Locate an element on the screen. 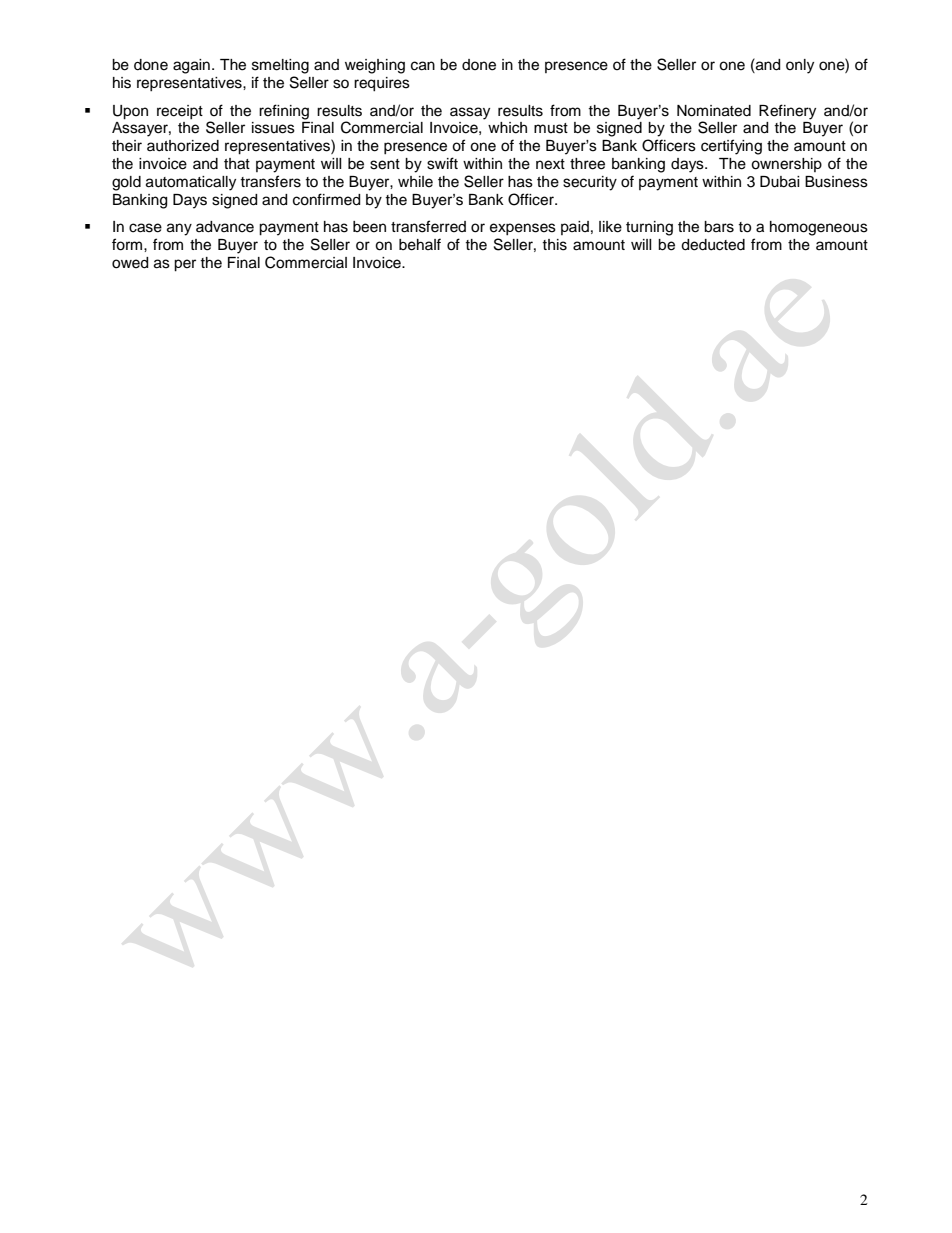 The width and height of the screenshot is (952, 1233). can is located at coordinates (423, 66).
